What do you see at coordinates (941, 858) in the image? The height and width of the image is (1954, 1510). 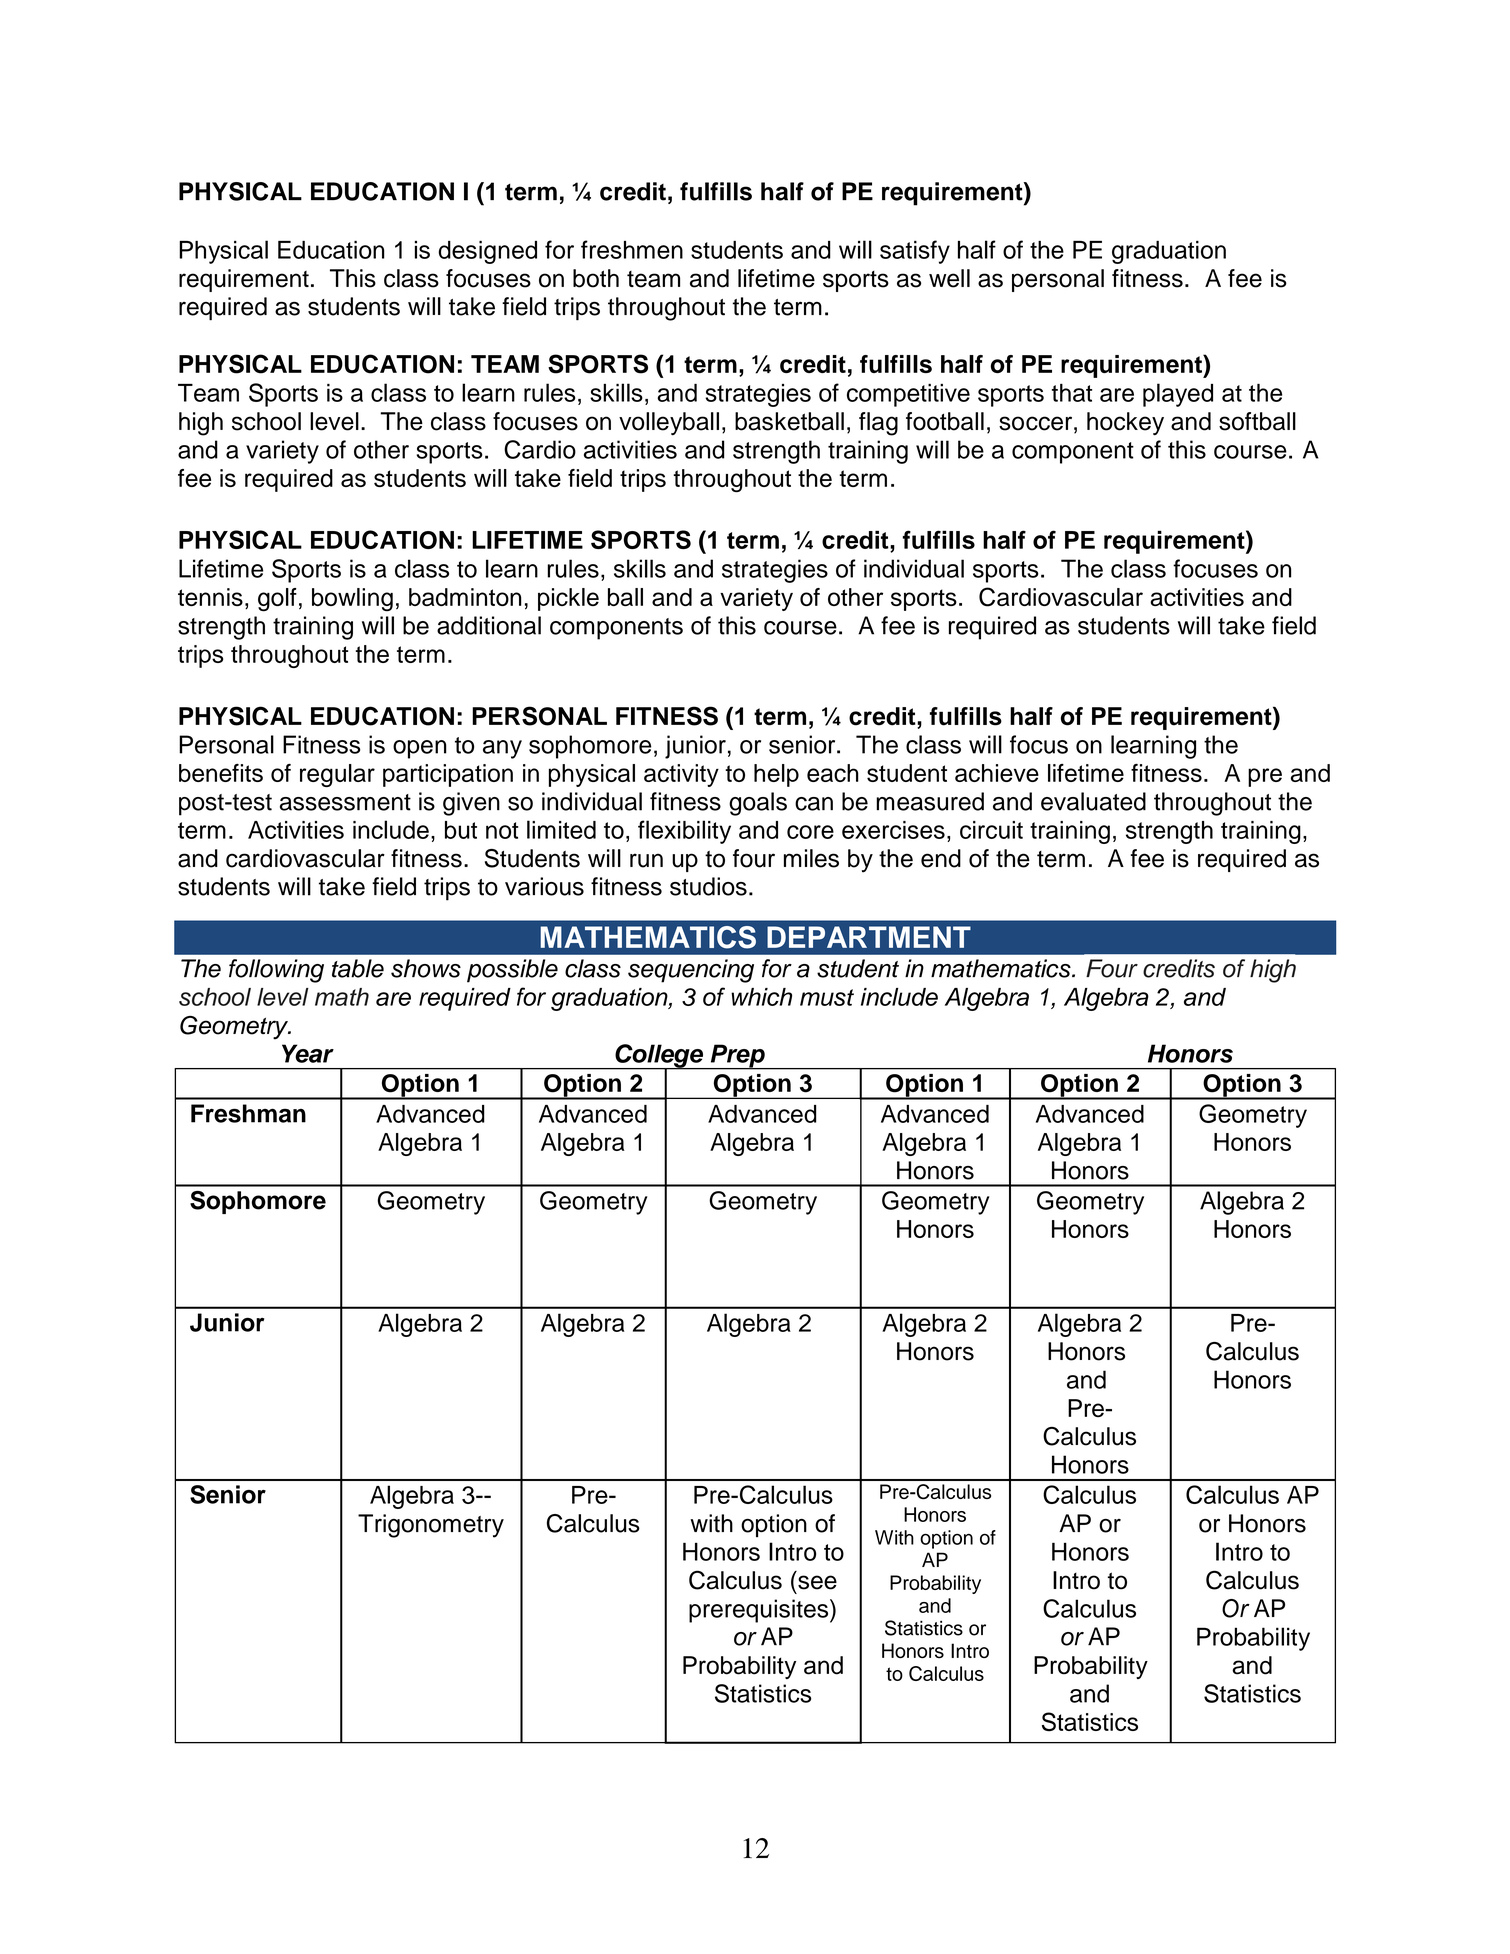 I see `end` at bounding box center [941, 858].
